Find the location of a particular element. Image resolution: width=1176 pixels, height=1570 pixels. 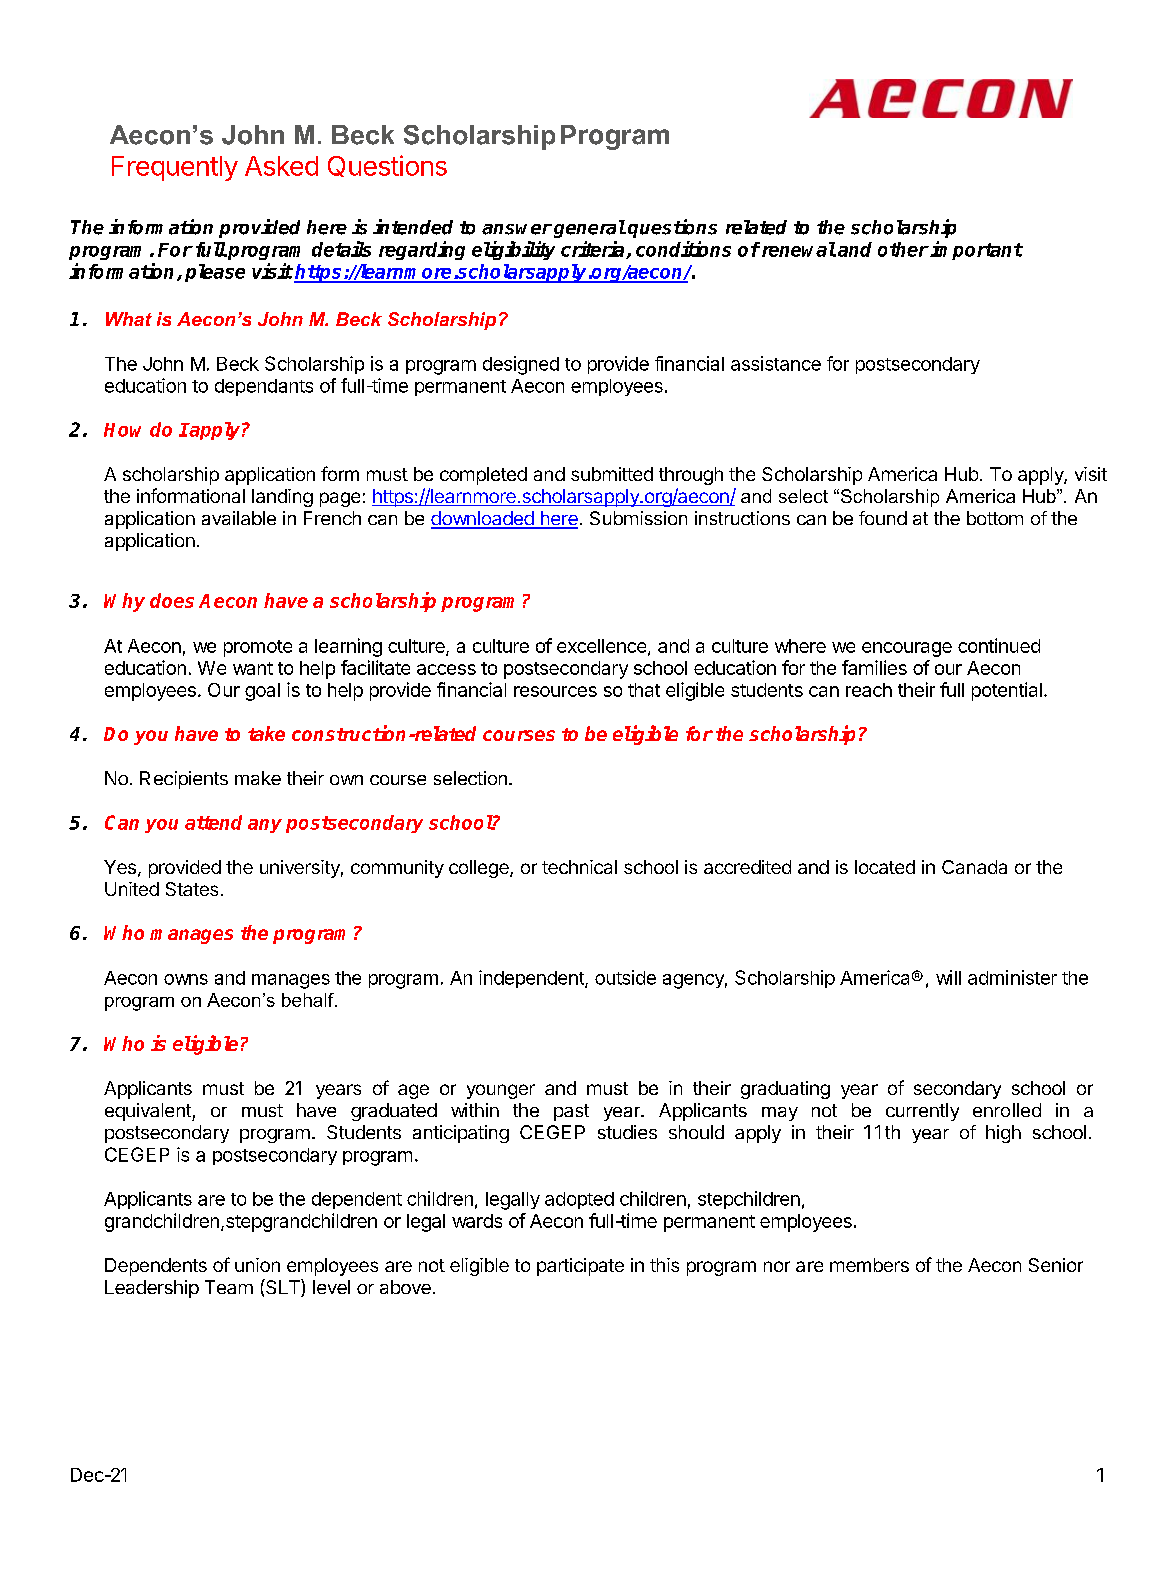

Asked is located at coordinates (281, 166).
